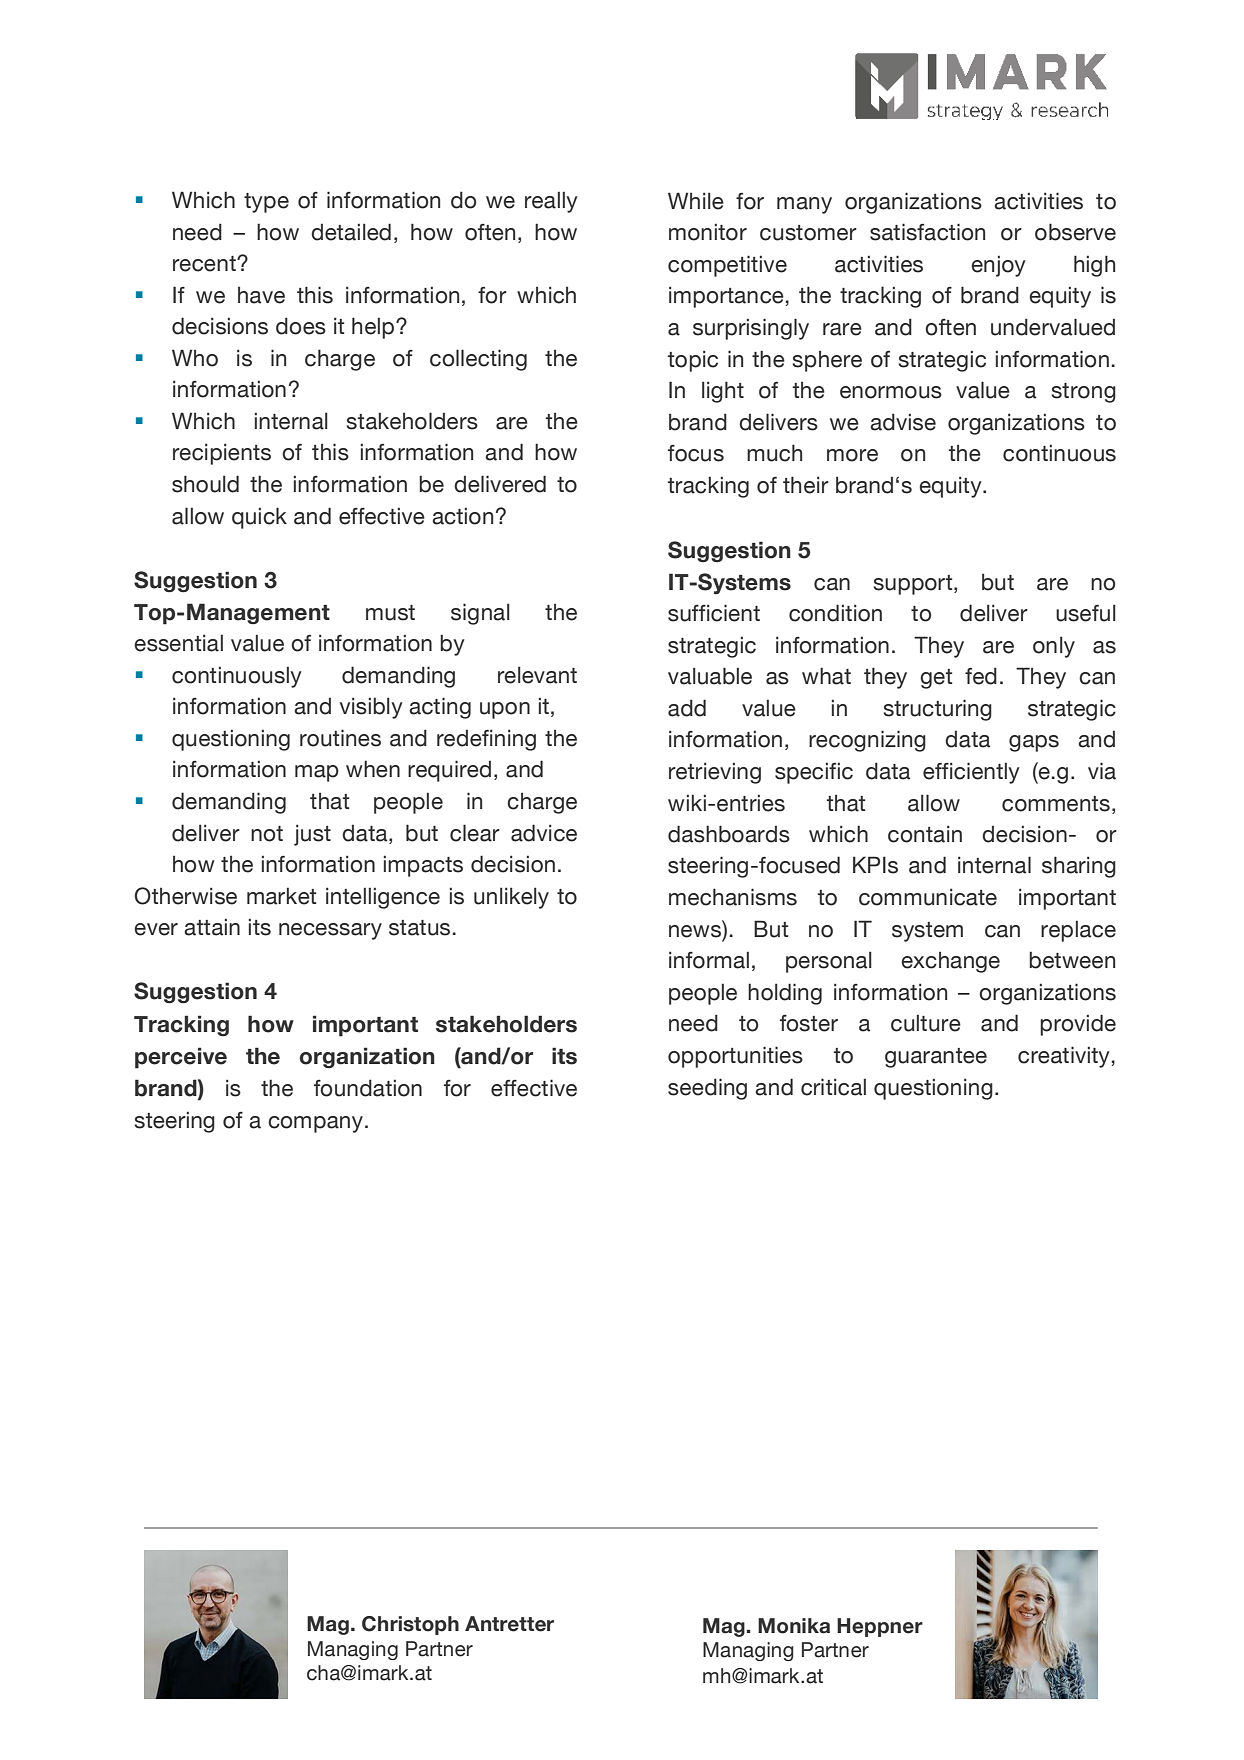  Describe the element at coordinates (998, 266) in the document. I see `enjoy` at that location.
